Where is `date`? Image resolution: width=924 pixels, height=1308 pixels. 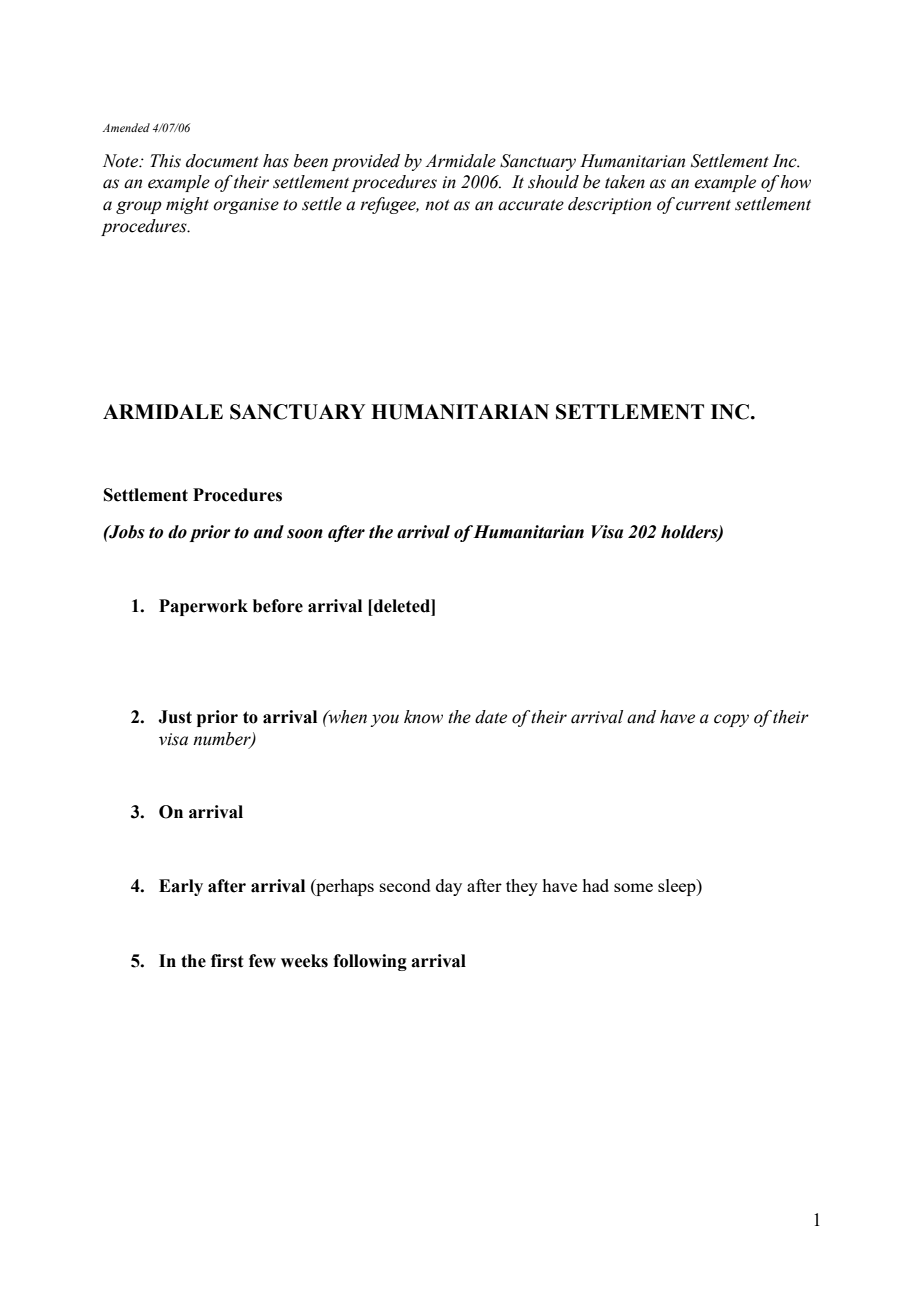
date is located at coordinates (491, 717).
